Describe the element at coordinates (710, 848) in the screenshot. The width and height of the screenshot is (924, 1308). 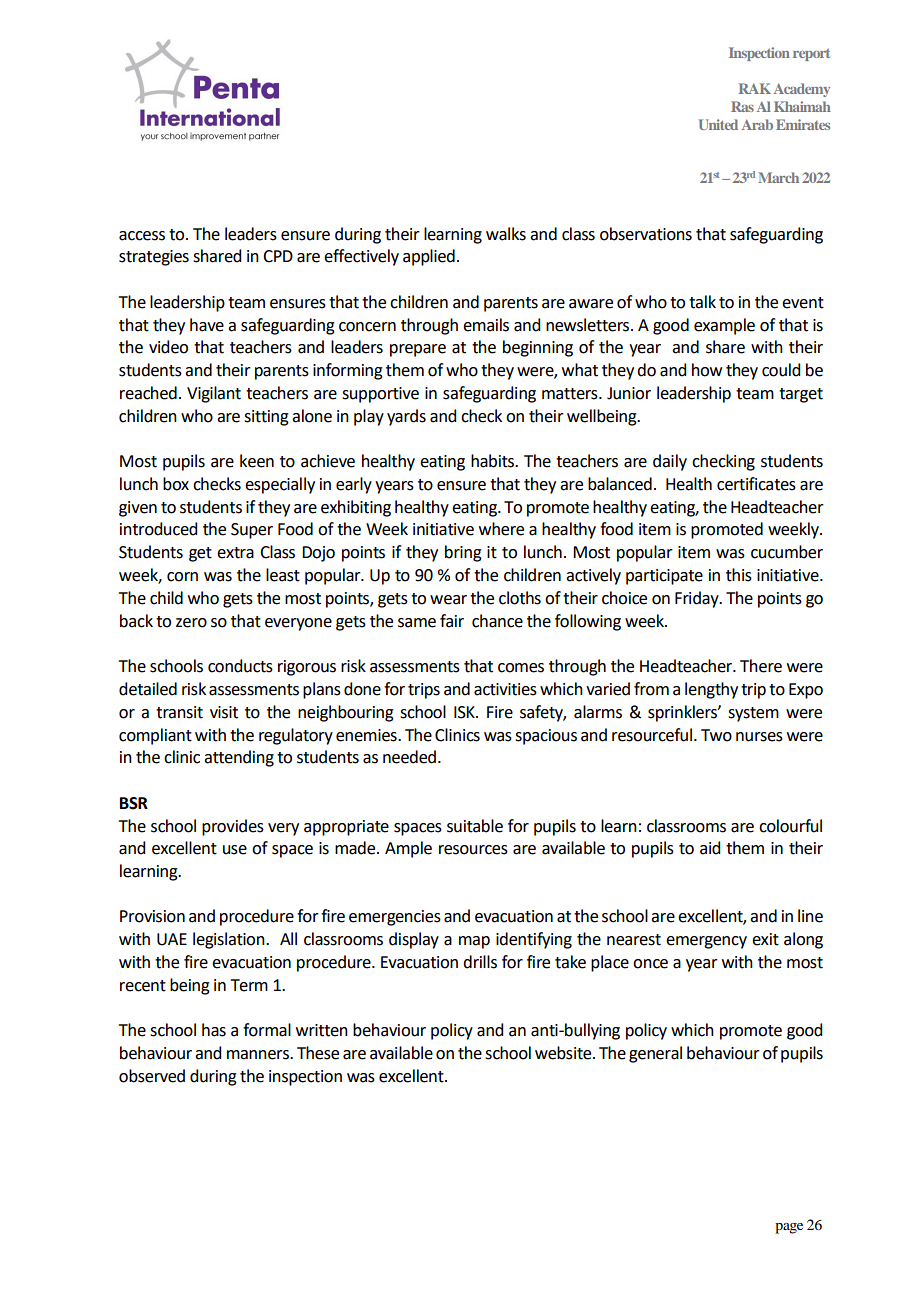
I see `aid` at that location.
